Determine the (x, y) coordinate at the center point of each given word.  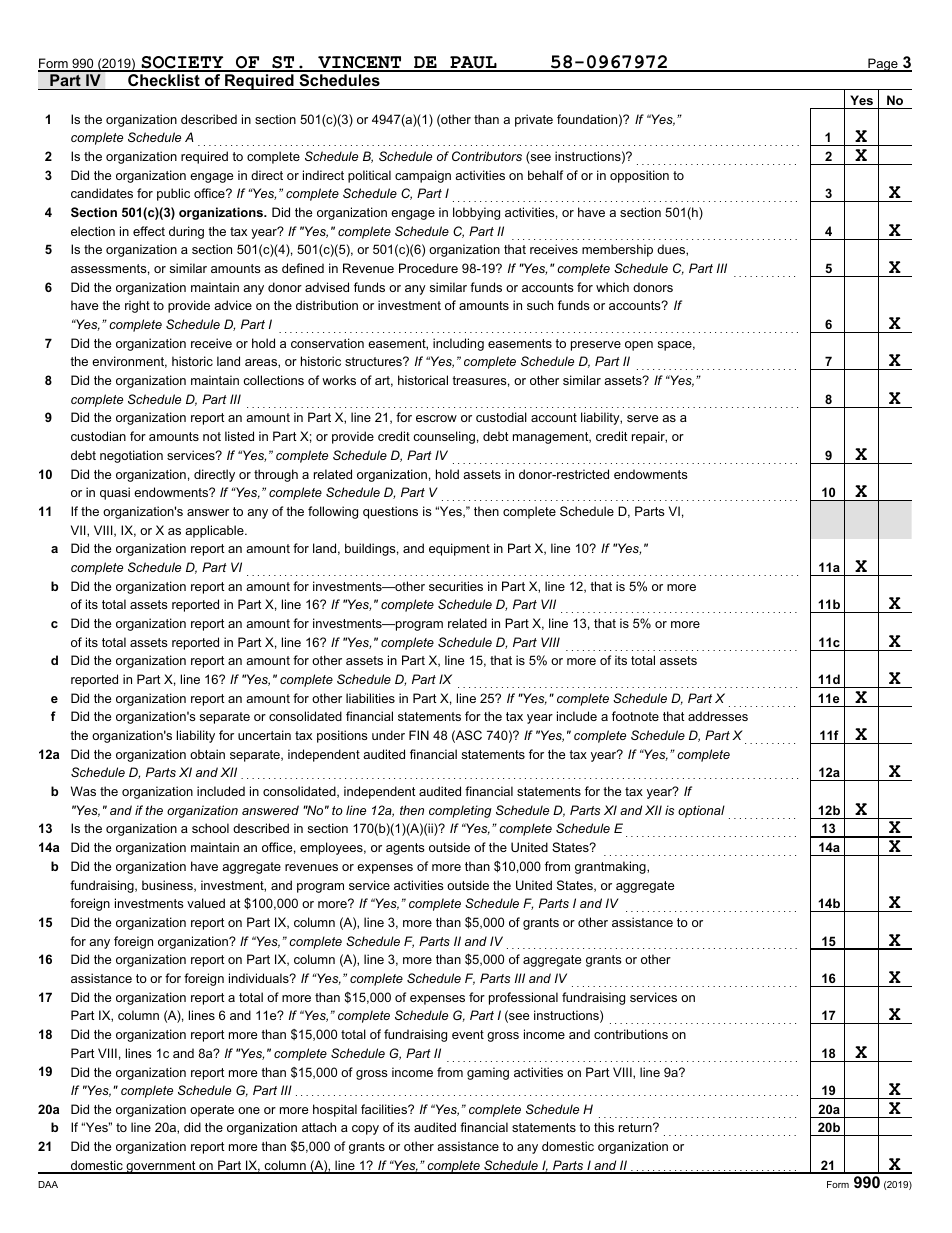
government (161, 1167)
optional (701, 811)
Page (883, 65)
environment (129, 362)
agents (405, 849)
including (458, 344)
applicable (215, 531)
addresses (718, 716)
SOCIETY (183, 63)
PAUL (473, 63)
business (168, 886)
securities (456, 586)
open (639, 346)
